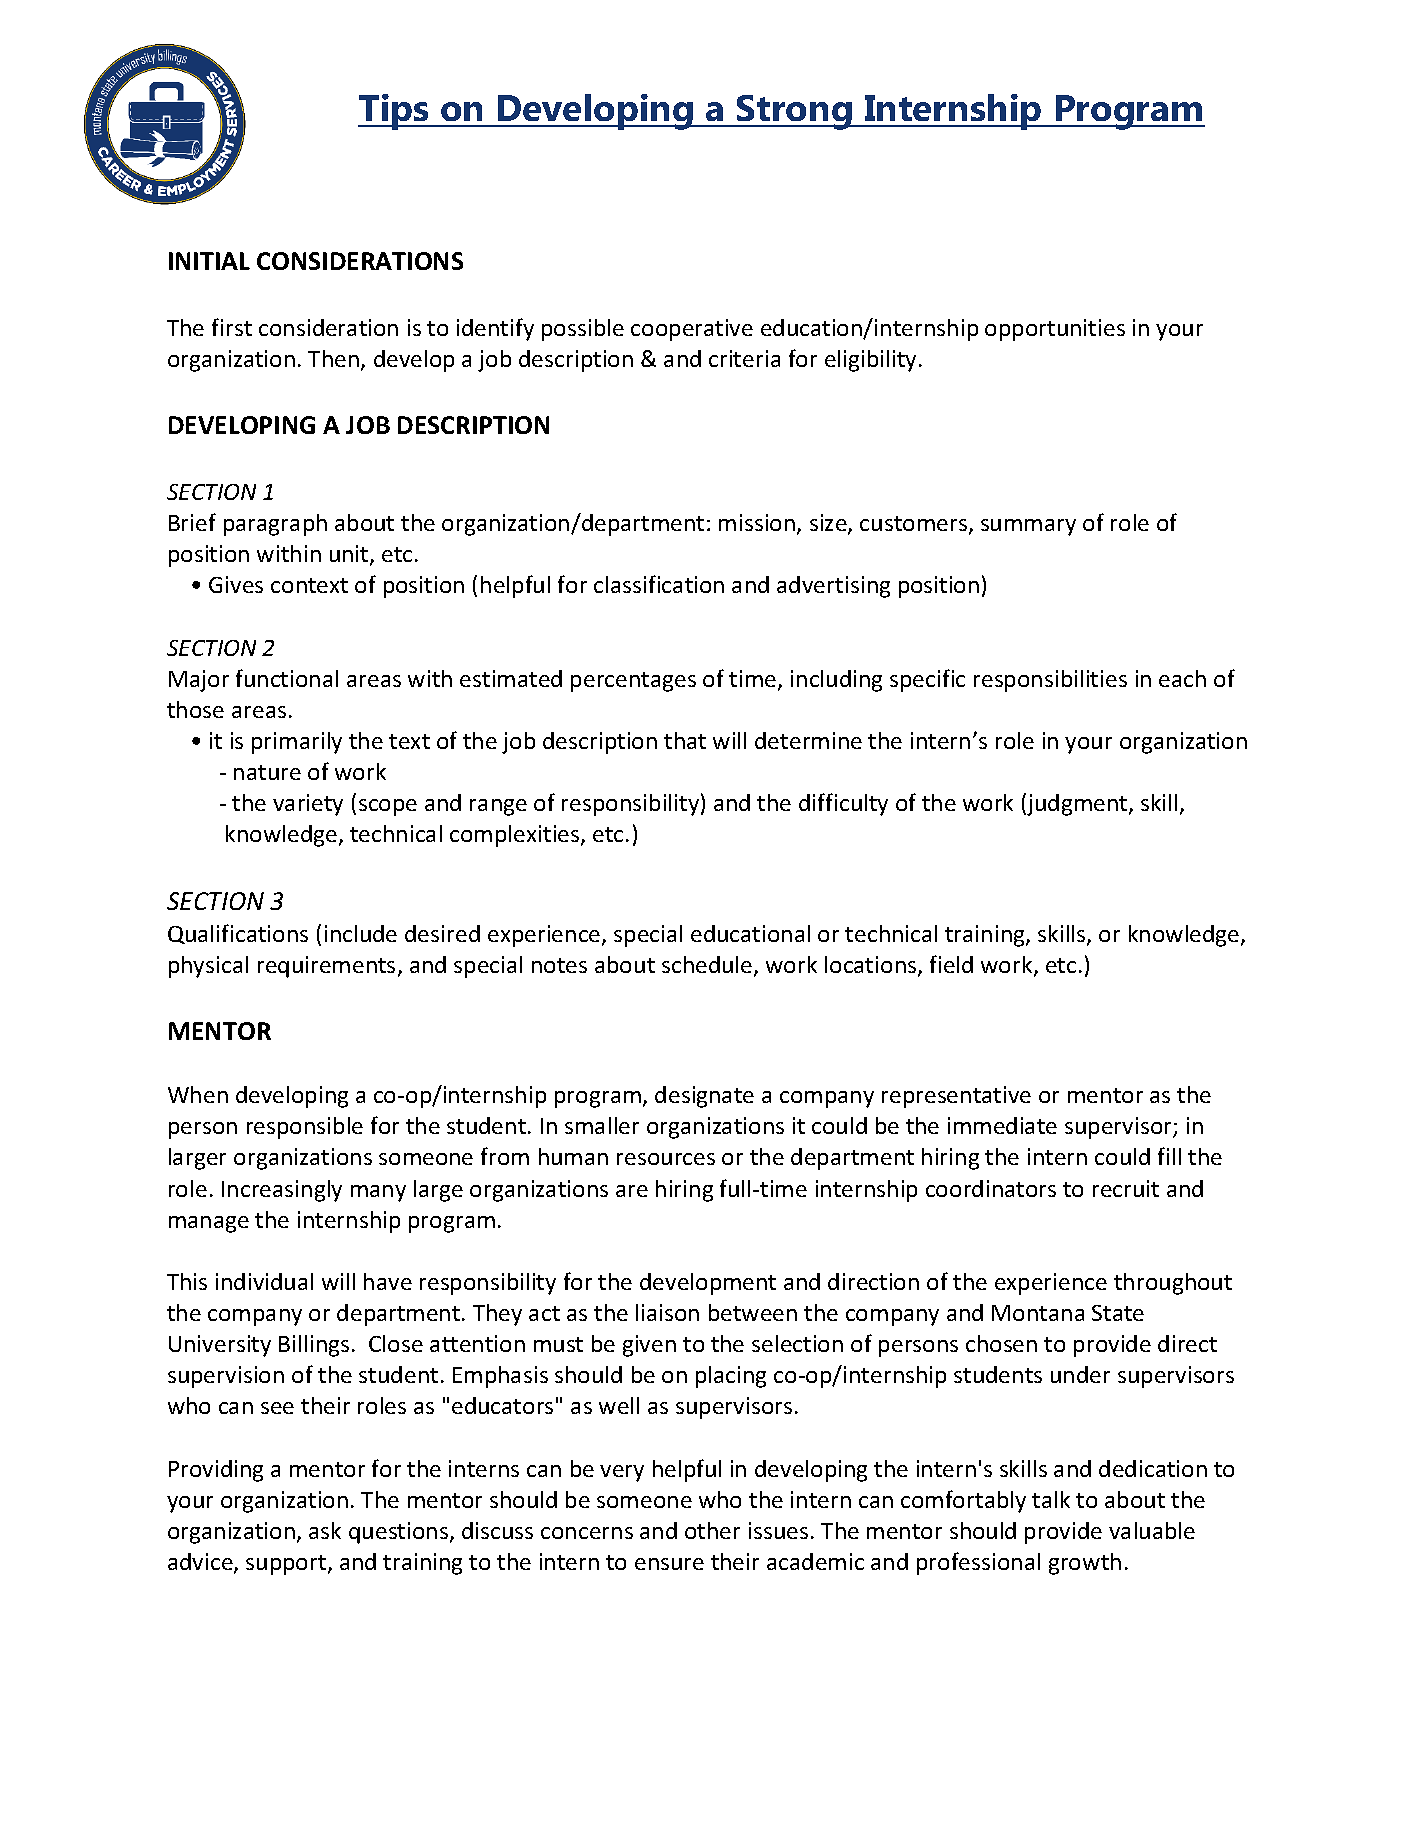 The height and width of the image is (1837, 1420). What do you see at coordinates (308, 805) in the image?
I see `variety` at bounding box center [308, 805].
